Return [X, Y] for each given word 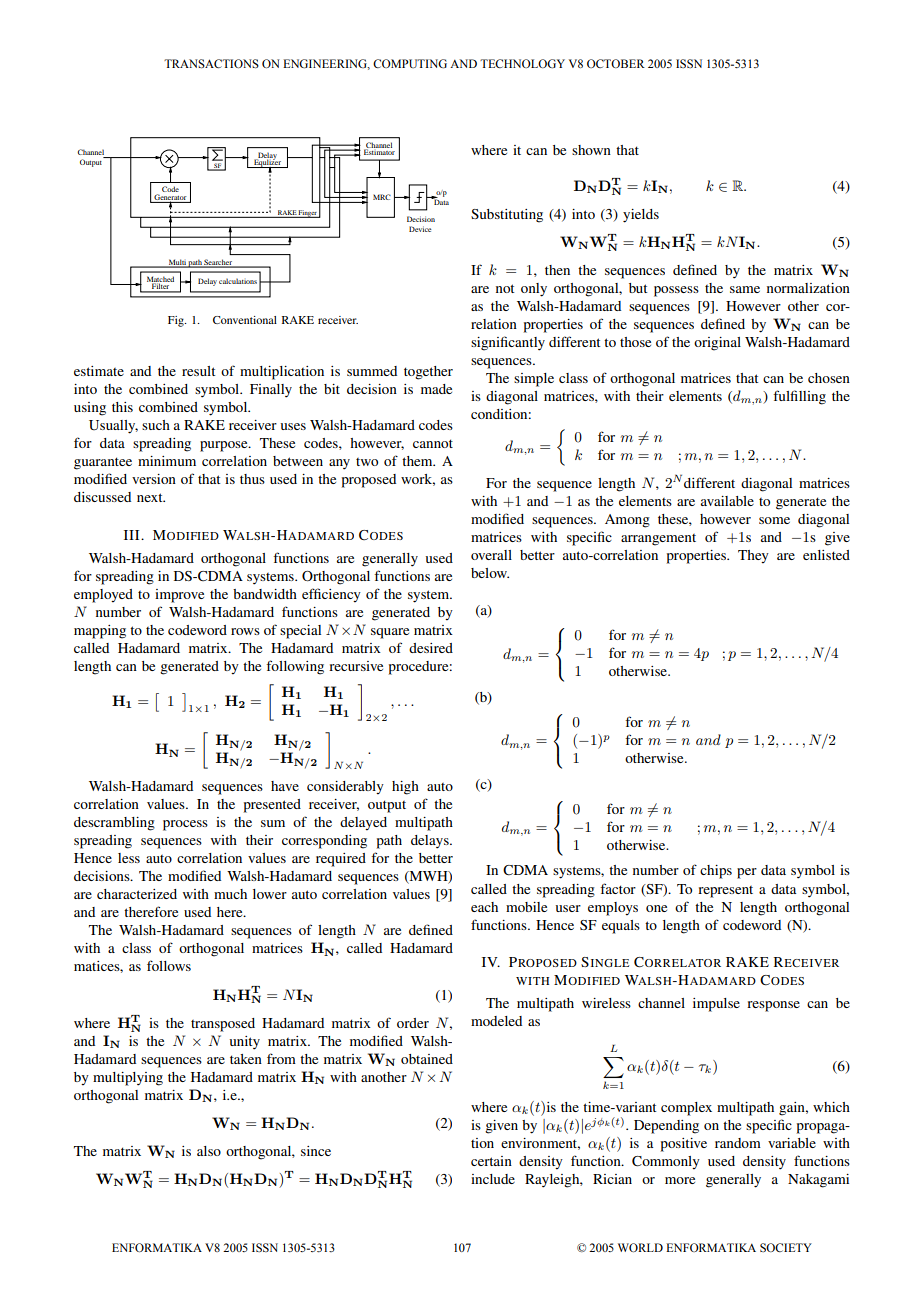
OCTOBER [616, 63]
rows [245, 631]
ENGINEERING [326, 64]
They [753, 557]
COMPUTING [410, 64]
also [209, 1151]
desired [431, 648]
